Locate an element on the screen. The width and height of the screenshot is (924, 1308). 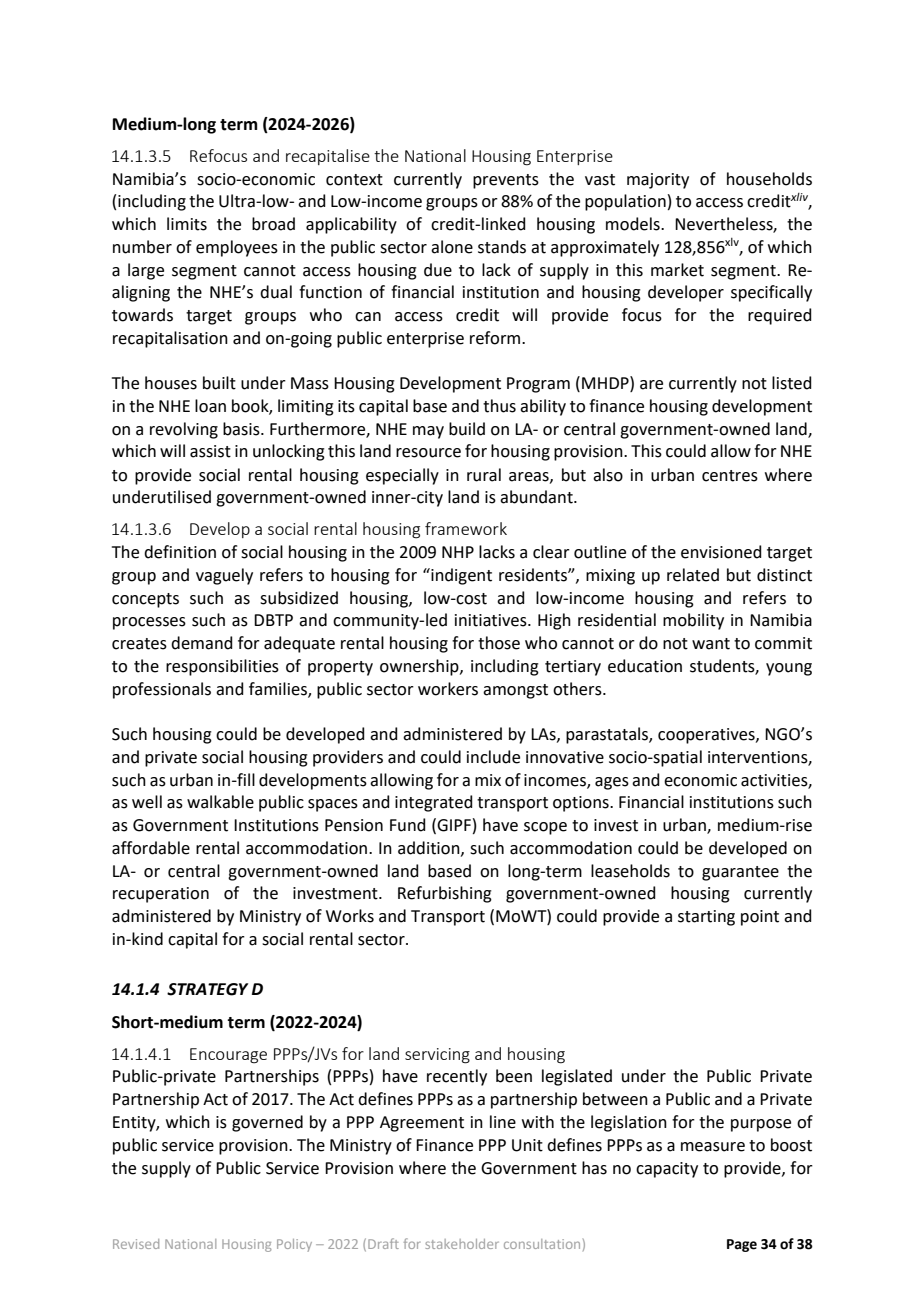
centres is located at coordinates (730, 476).
